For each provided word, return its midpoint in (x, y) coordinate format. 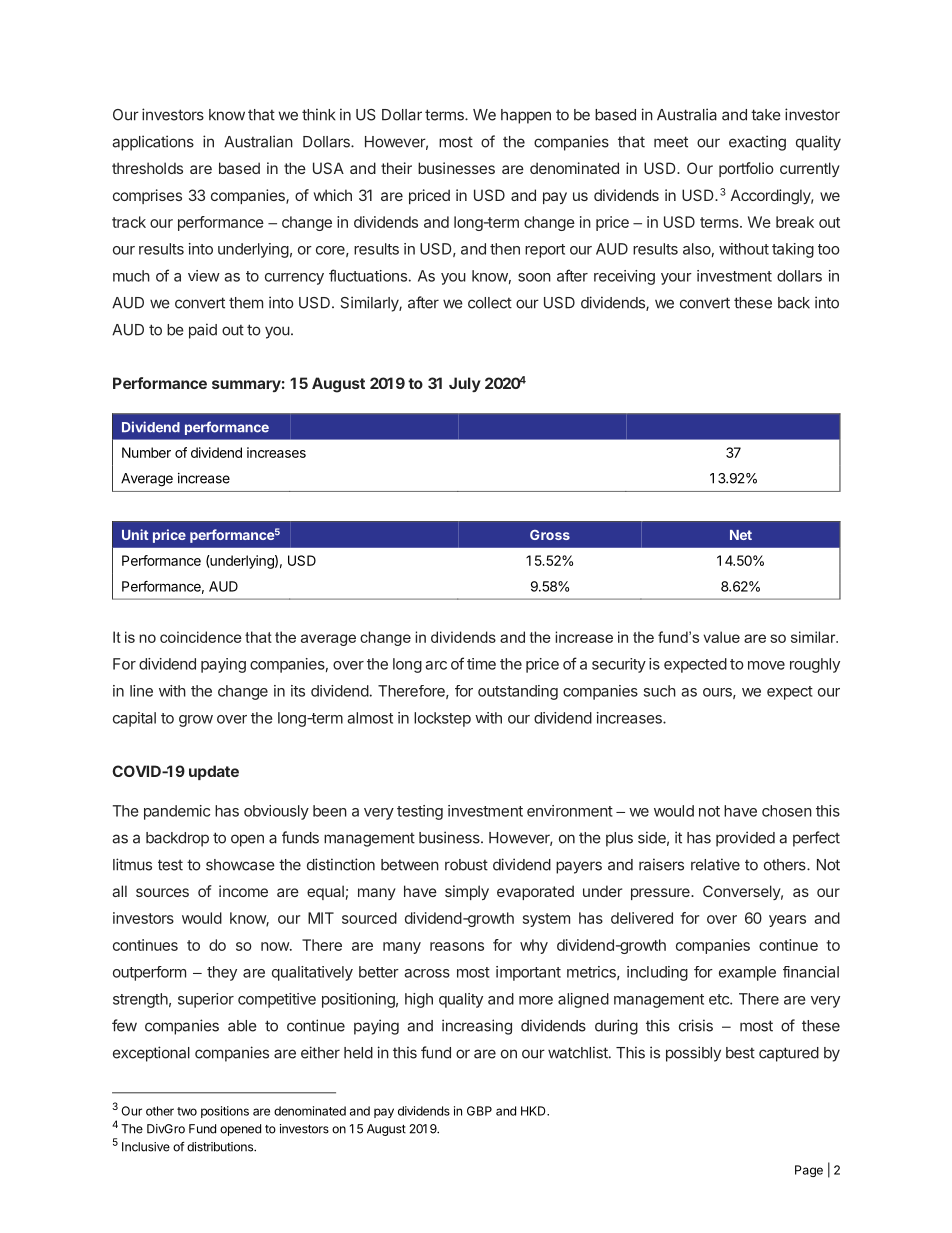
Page (809, 1171)
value (721, 637)
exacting (757, 143)
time (481, 664)
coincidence (201, 637)
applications (153, 143)
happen (526, 116)
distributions (221, 1147)
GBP (479, 1111)
